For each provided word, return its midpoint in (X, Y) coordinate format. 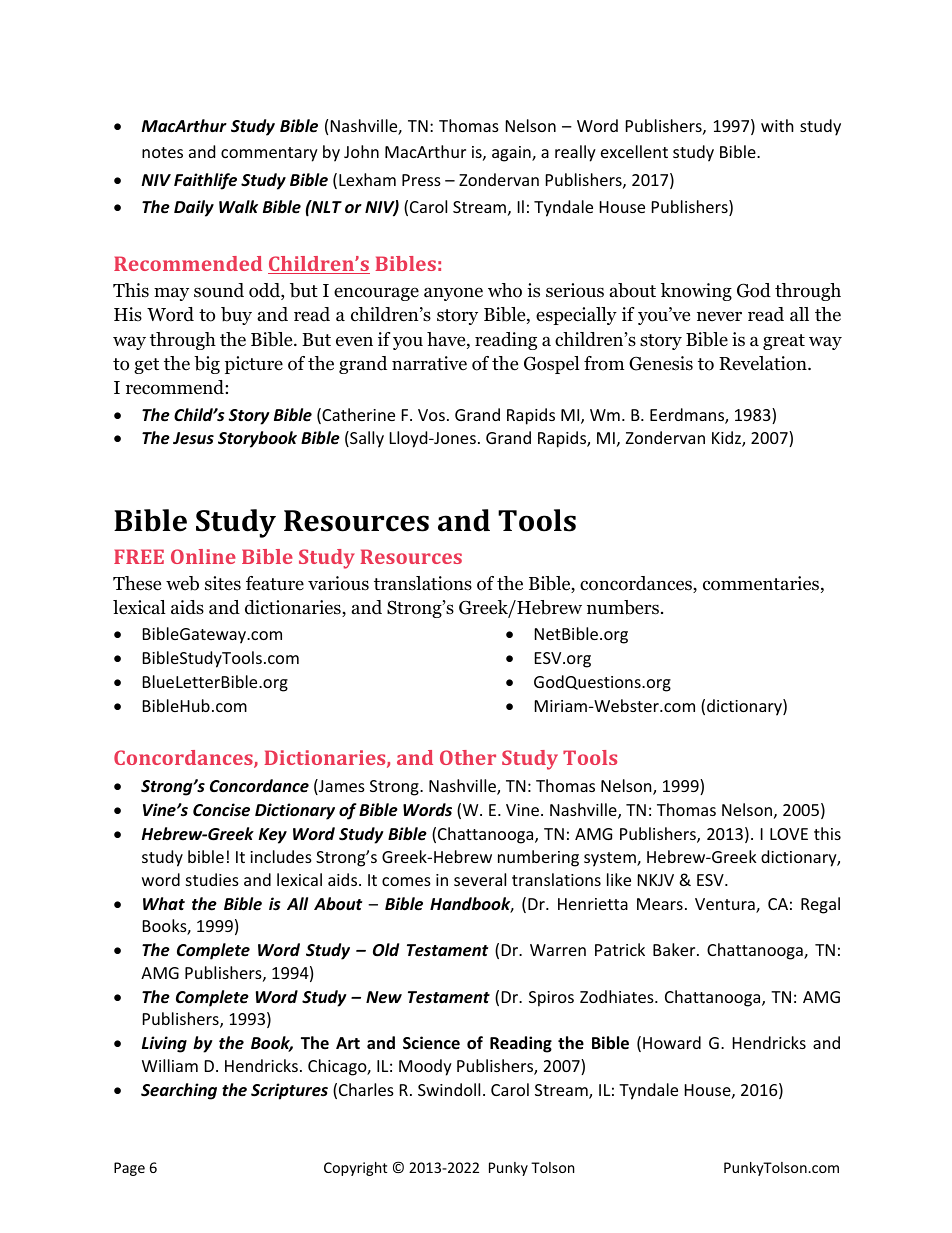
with (777, 125)
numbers (623, 607)
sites (223, 583)
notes (162, 152)
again (512, 154)
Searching (179, 1091)
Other (468, 757)
